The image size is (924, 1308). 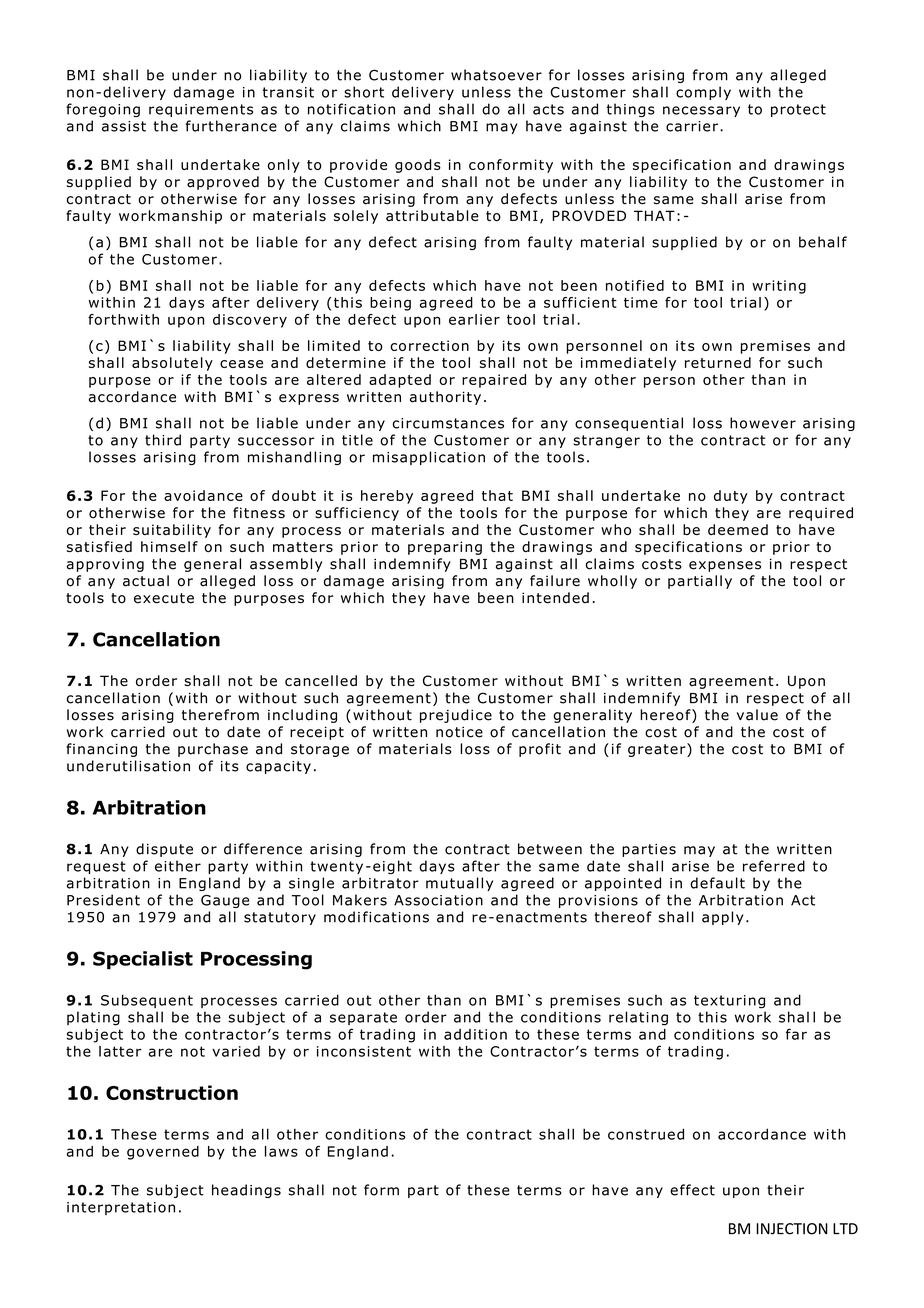 I want to click on repaired, so click(x=494, y=381).
